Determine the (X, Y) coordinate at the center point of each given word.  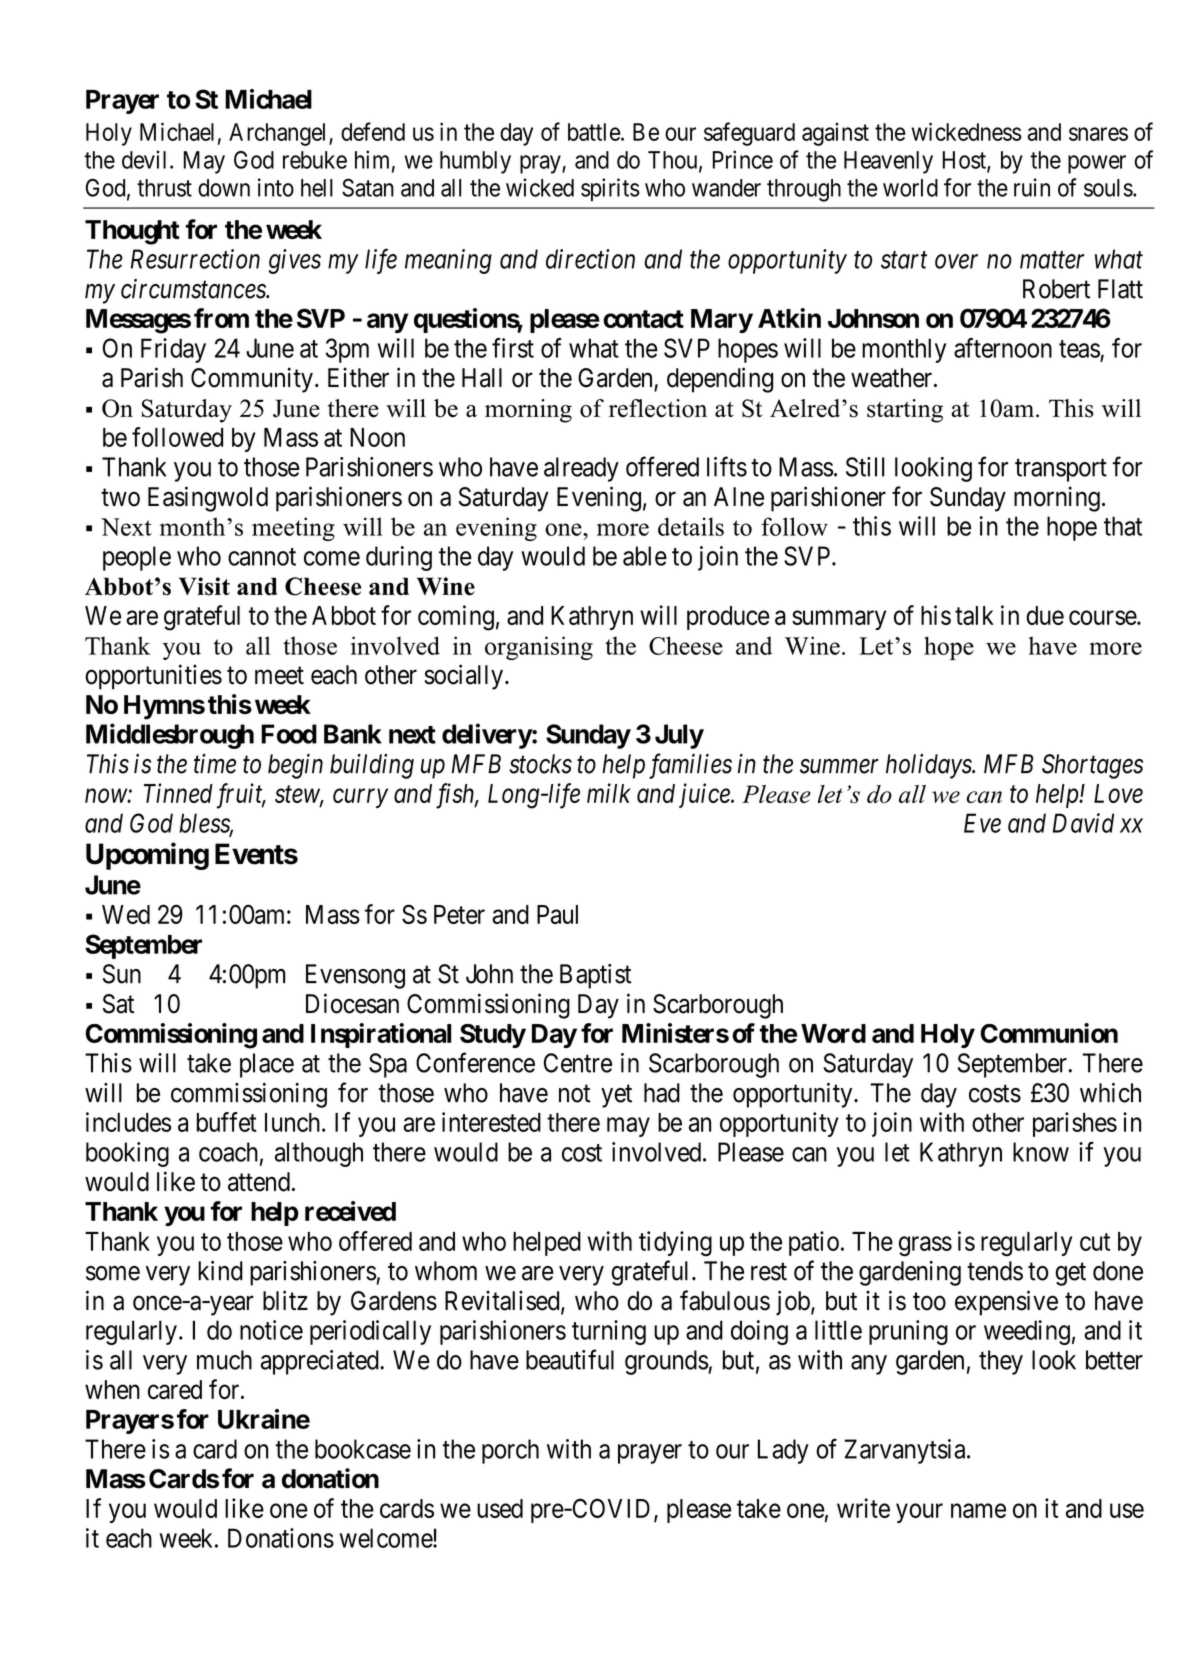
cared (175, 1390)
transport (1061, 470)
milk (609, 793)
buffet (227, 1122)
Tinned (178, 793)
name (978, 1510)
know (1041, 1152)
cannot (262, 557)
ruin (1032, 187)
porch (510, 1451)
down (224, 188)
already (581, 469)
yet (616, 1096)
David (1083, 823)
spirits (610, 190)
